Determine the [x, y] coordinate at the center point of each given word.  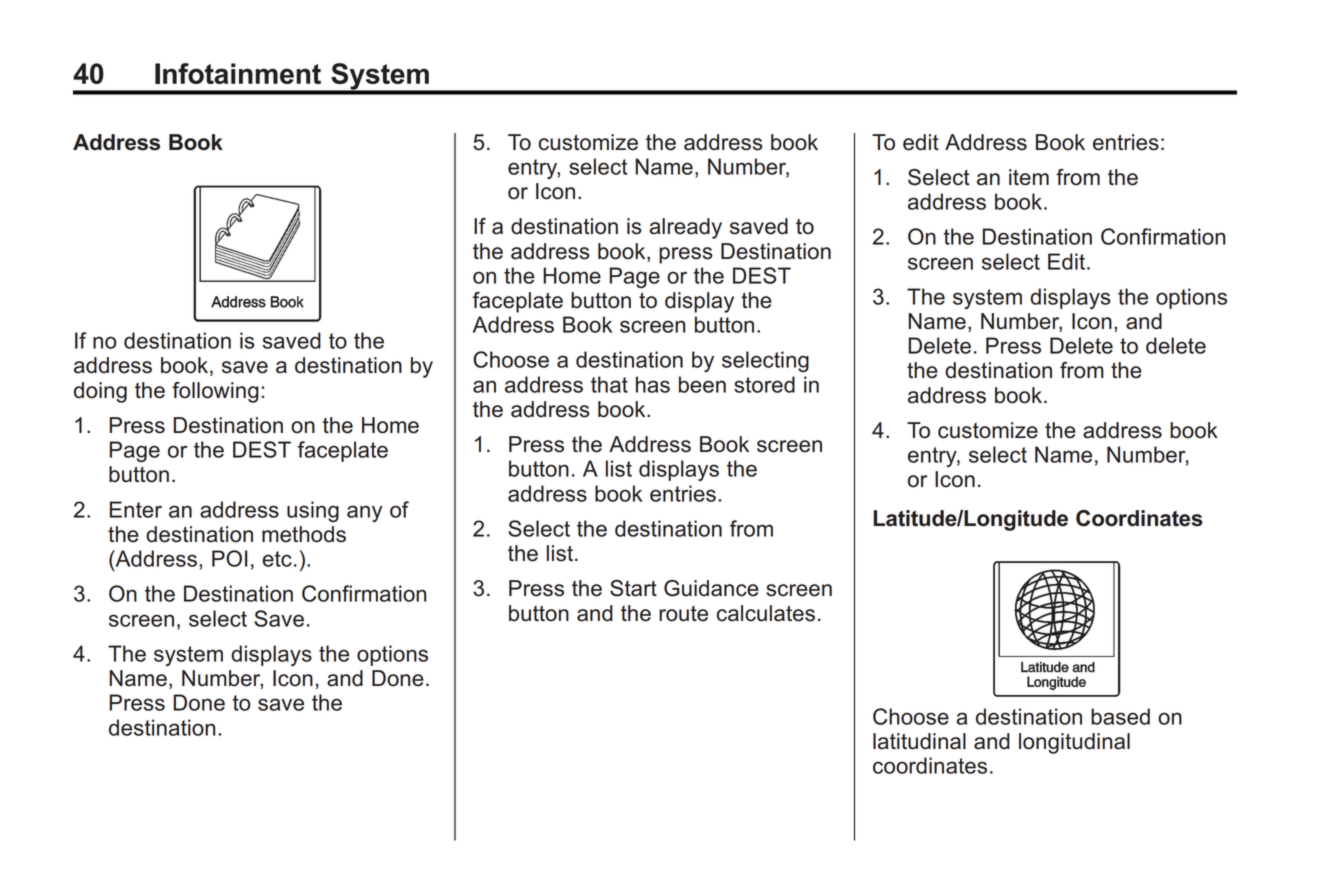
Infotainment [238, 73]
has [653, 384]
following [215, 392]
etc [277, 559]
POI [229, 558]
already [686, 228]
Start [633, 588]
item [1029, 177]
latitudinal [919, 741]
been [702, 384]
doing [100, 392]
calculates [766, 613]
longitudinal [1074, 743]
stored [764, 384]
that [609, 384]
